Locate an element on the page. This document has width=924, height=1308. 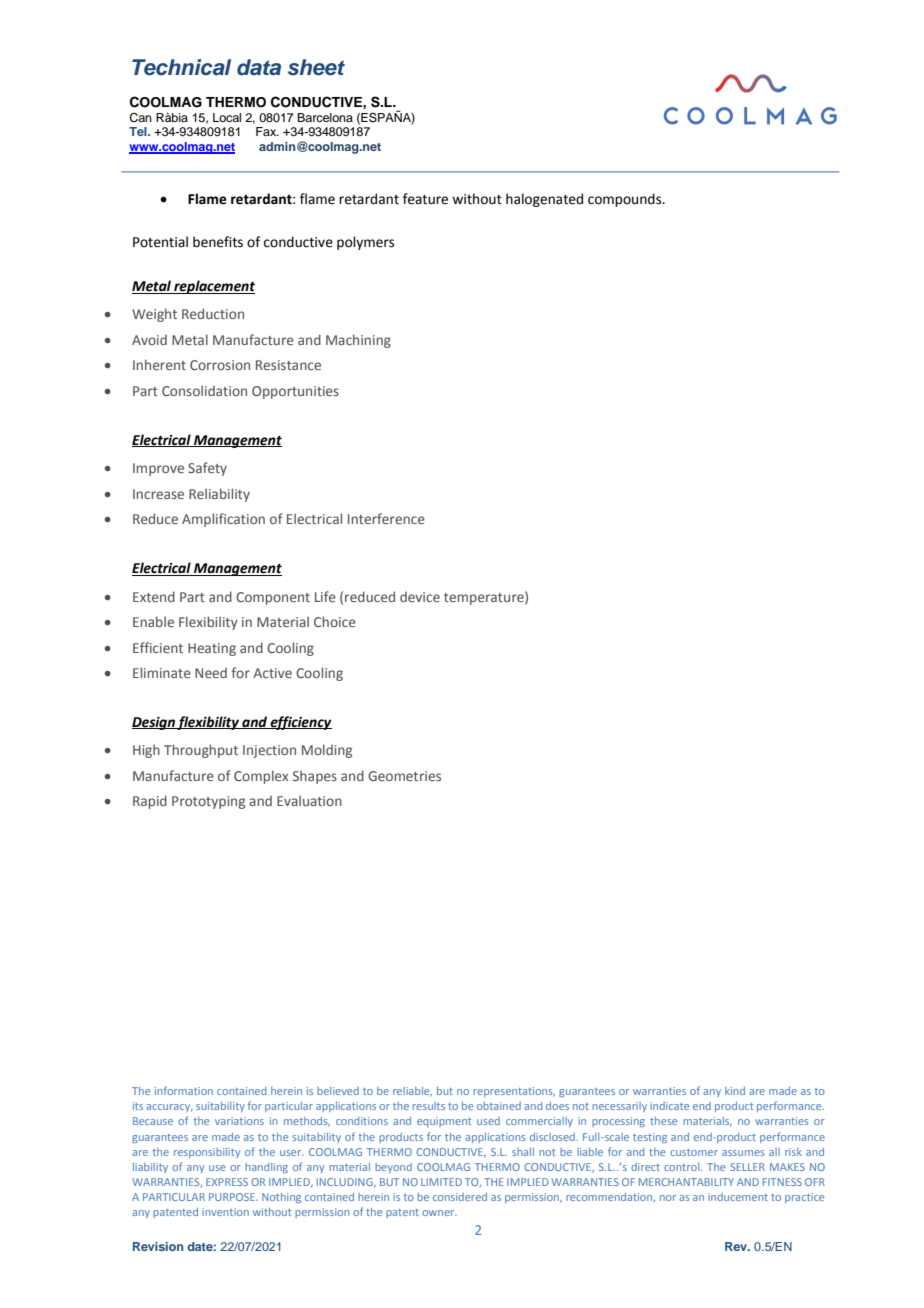
inducement is located at coordinates (738, 1197).
